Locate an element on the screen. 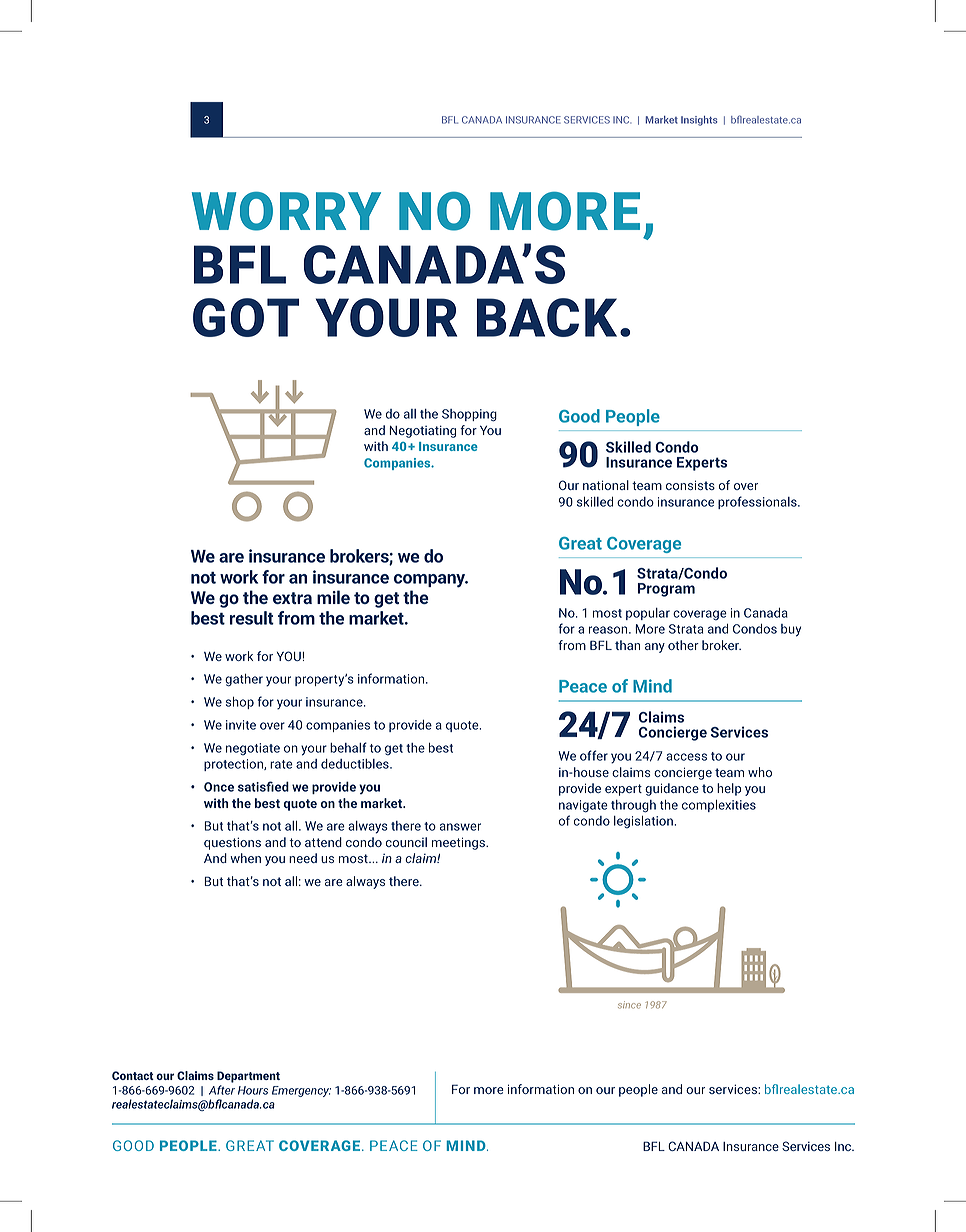  questions is located at coordinates (232, 843).
